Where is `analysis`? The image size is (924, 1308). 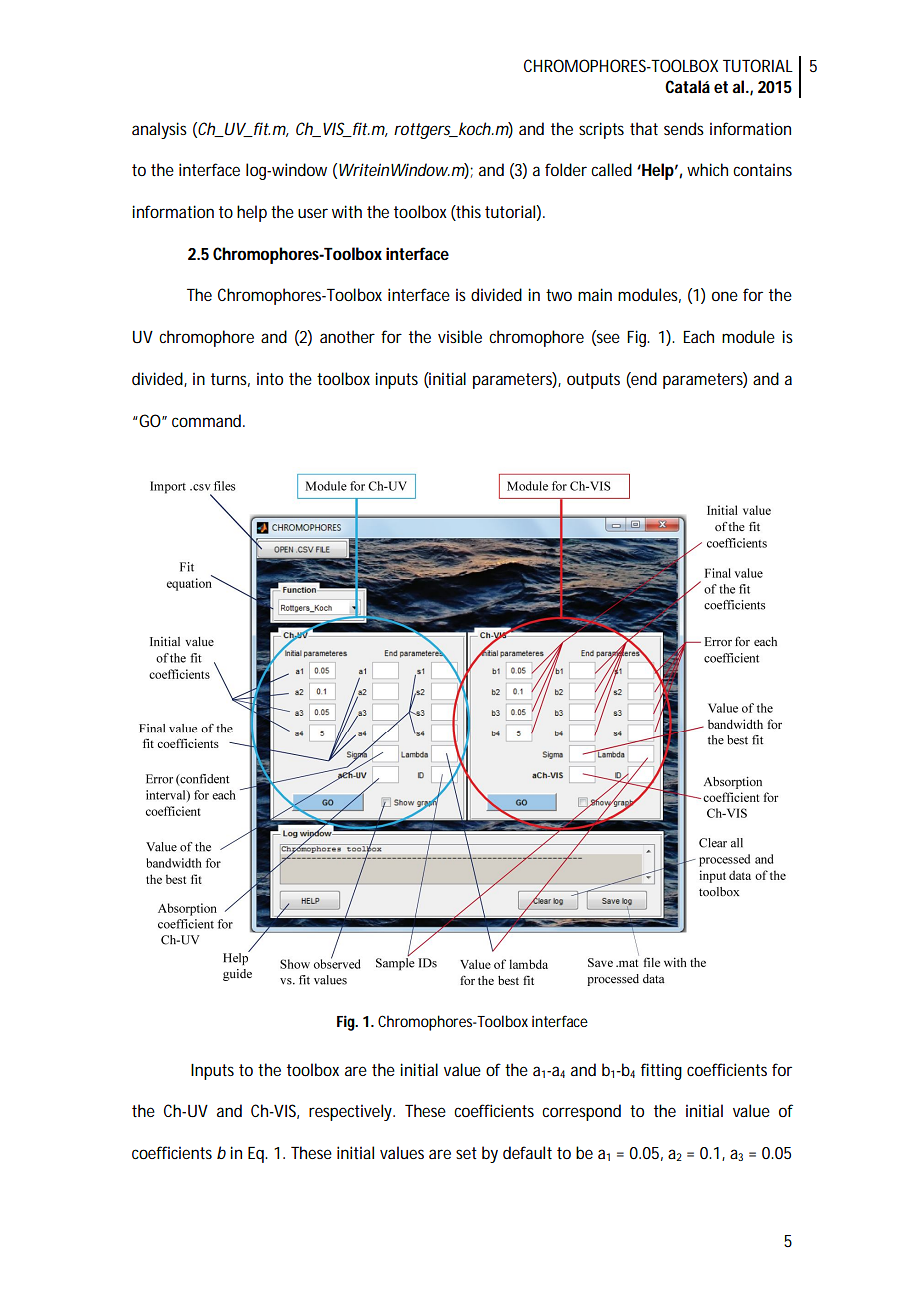
analysis is located at coordinates (159, 130).
